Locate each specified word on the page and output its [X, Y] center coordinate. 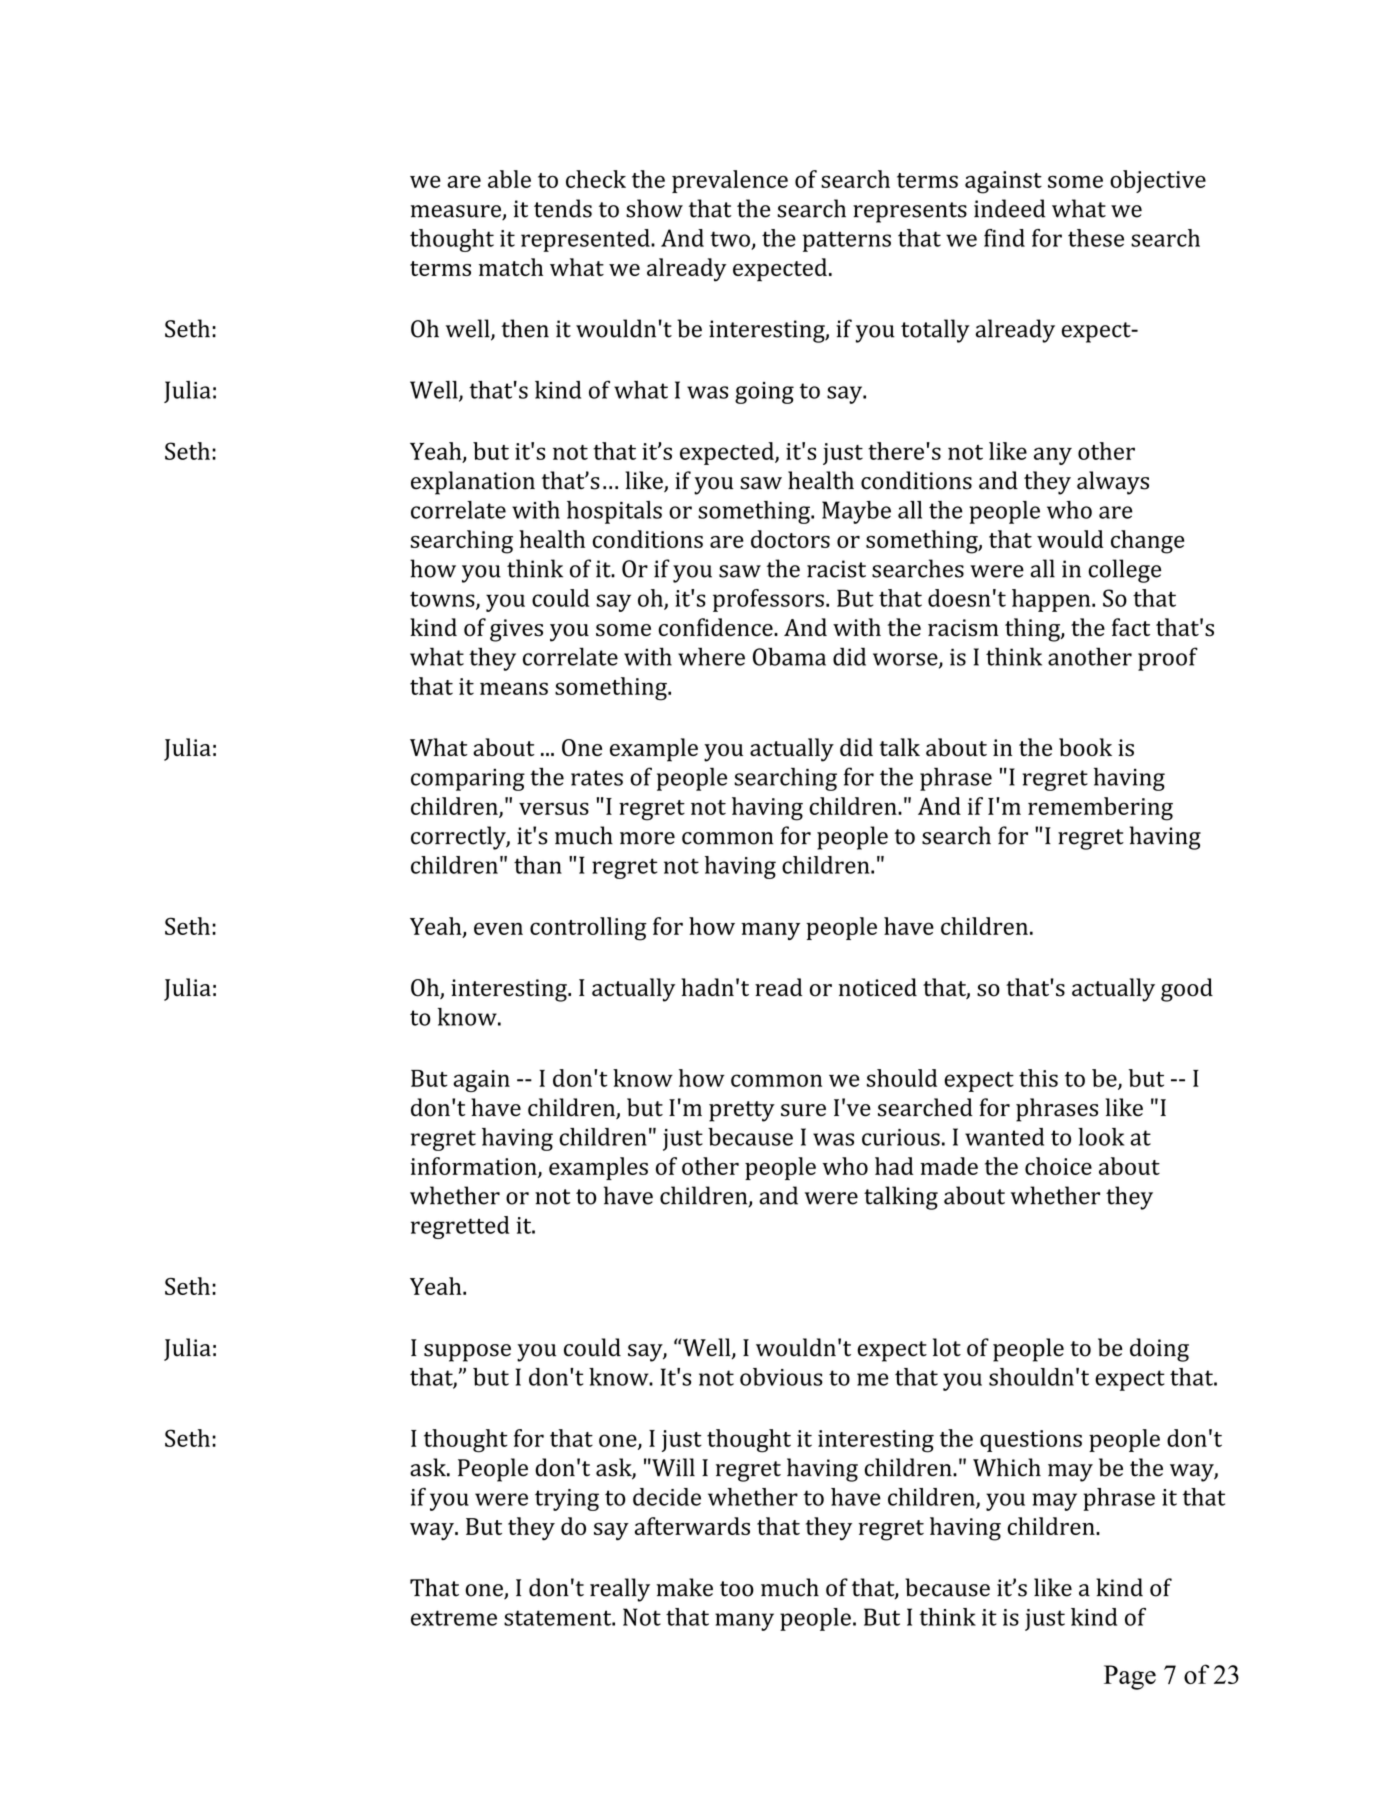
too [737, 1589]
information [475, 1167]
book [1085, 747]
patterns [847, 241]
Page [1130, 1677]
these [1096, 238]
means [514, 688]
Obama [789, 656]
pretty [742, 1111]
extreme [454, 1618]
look [1101, 1137]
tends [563, 208]
